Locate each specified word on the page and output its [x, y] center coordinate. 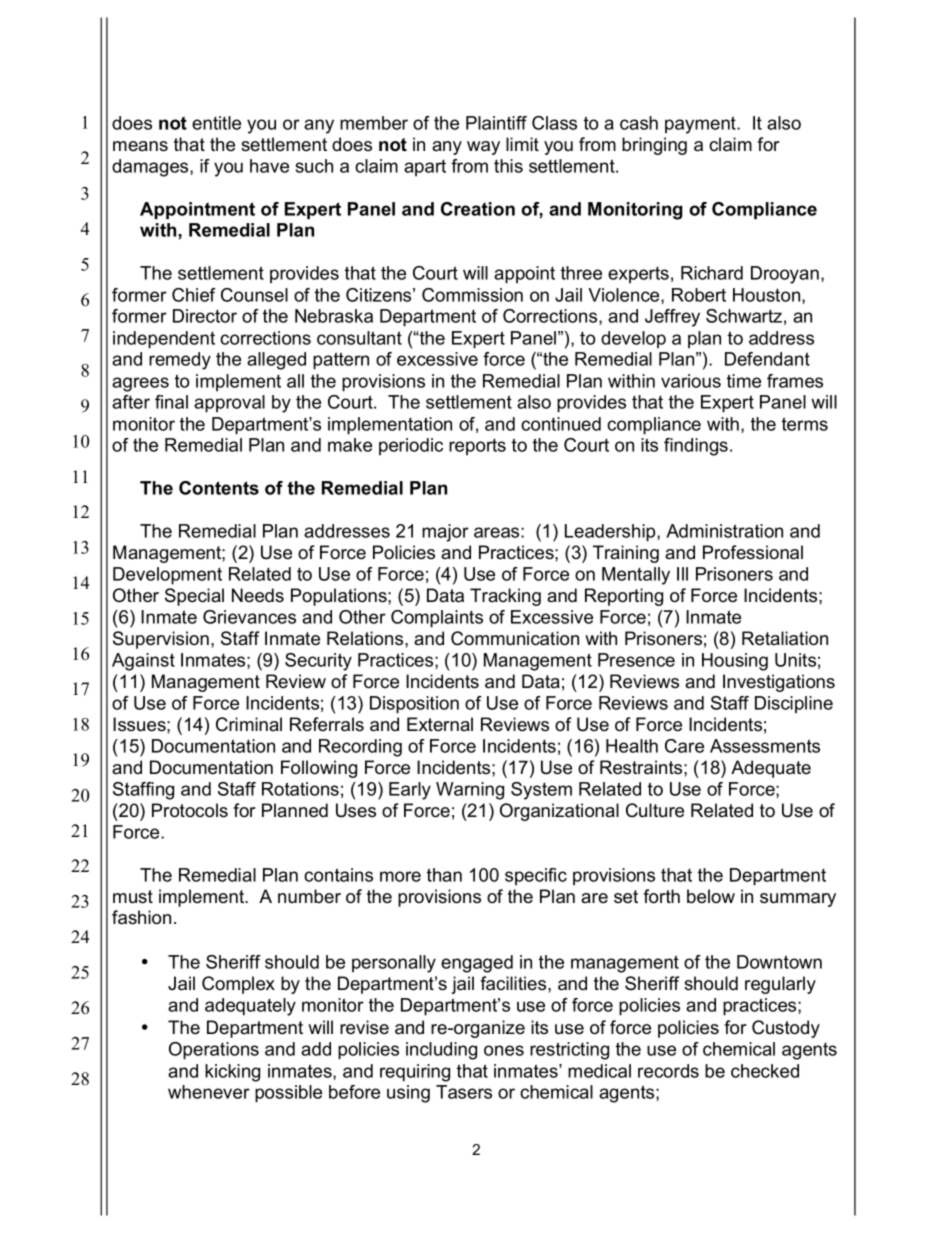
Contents [219, 488]
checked [765, 1071]
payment [701, 125]
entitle [216, 123]
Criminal [249, 724]
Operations [214, 1051]
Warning [470, 791]
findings [697, 447]
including [441, 1051]
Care [684, 746]
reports [477, 447]
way [483, 148]
